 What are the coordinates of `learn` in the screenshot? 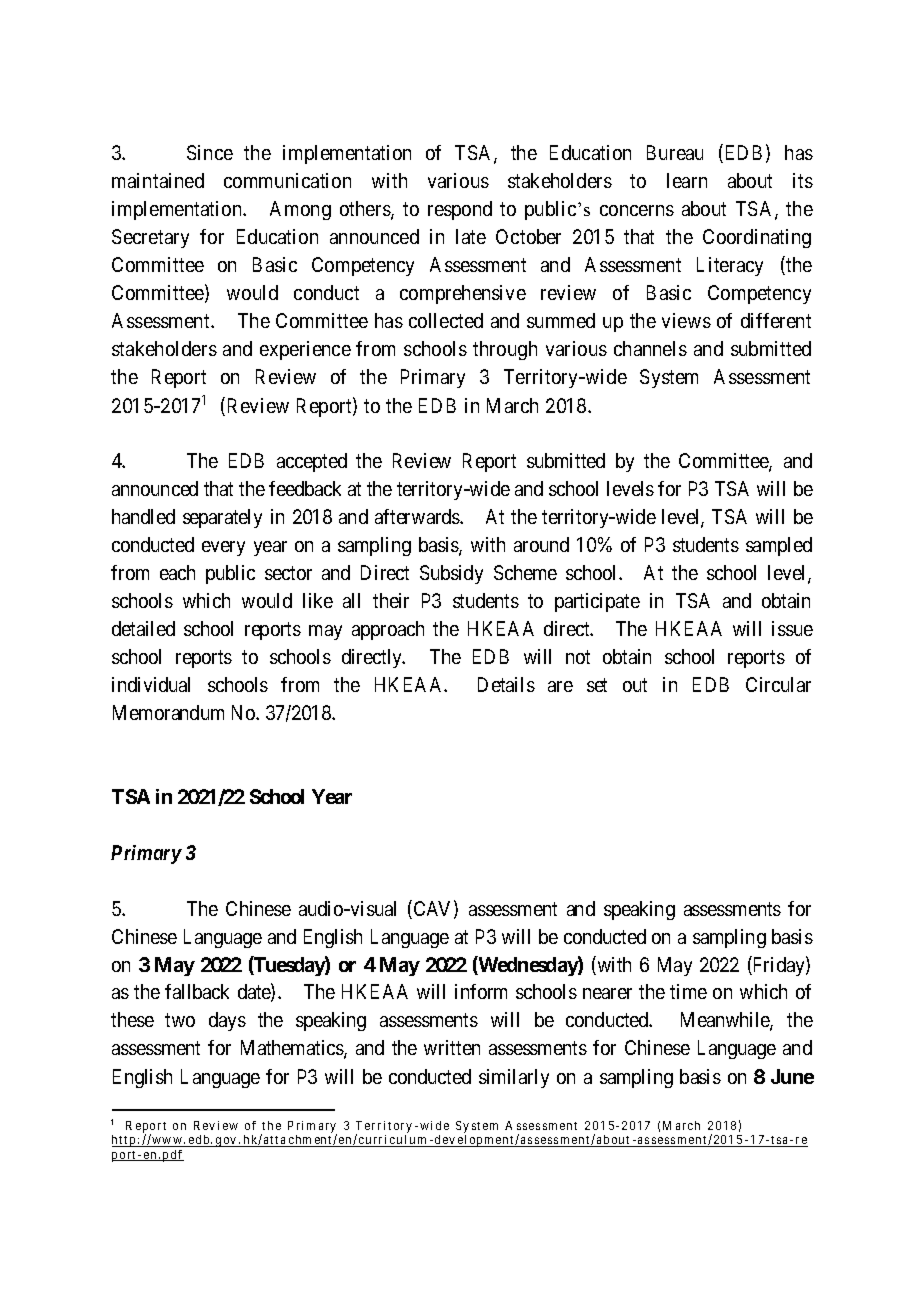 It's located at (687, 180).
